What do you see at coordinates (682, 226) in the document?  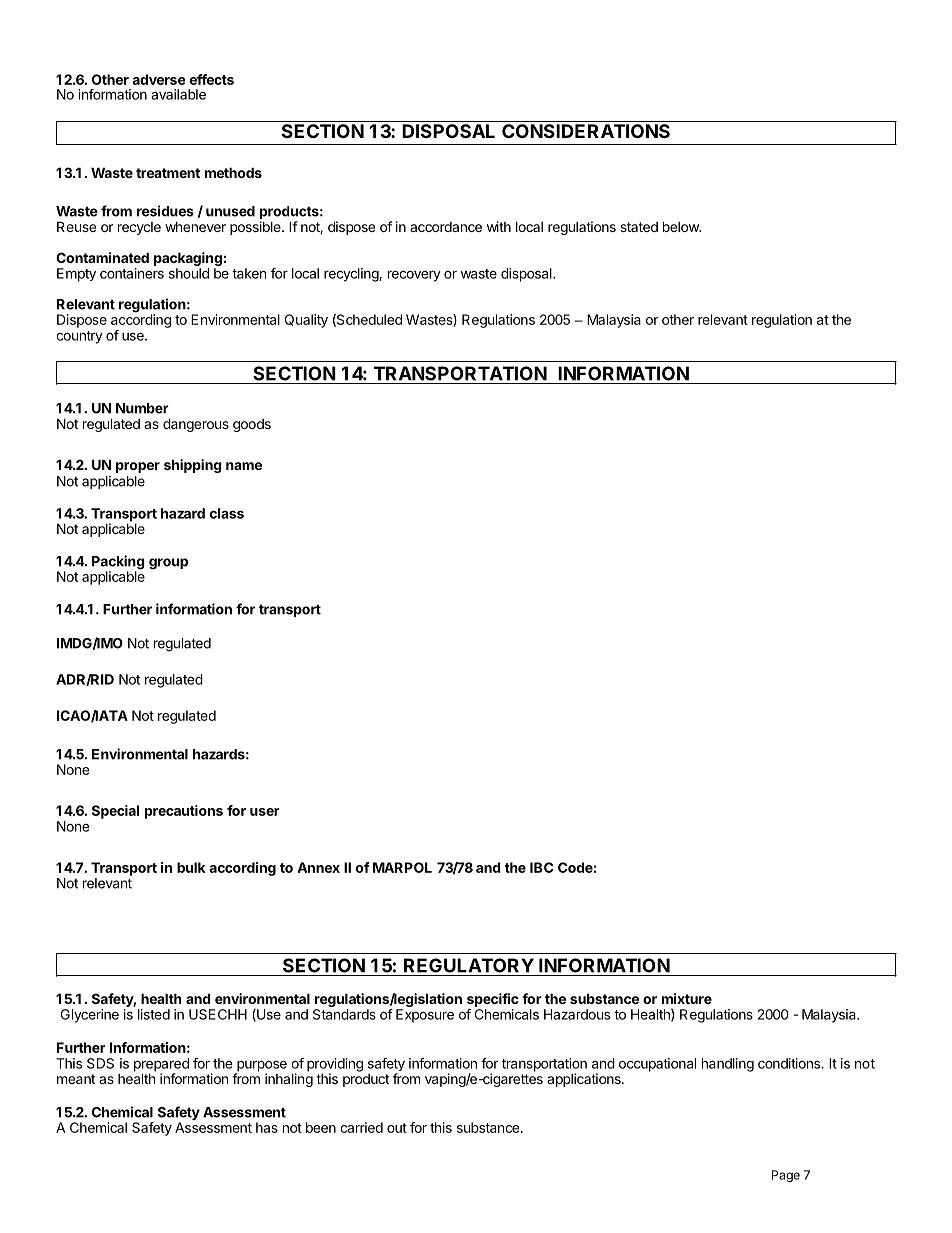 I see `below` at bounding box center [682, 226].
